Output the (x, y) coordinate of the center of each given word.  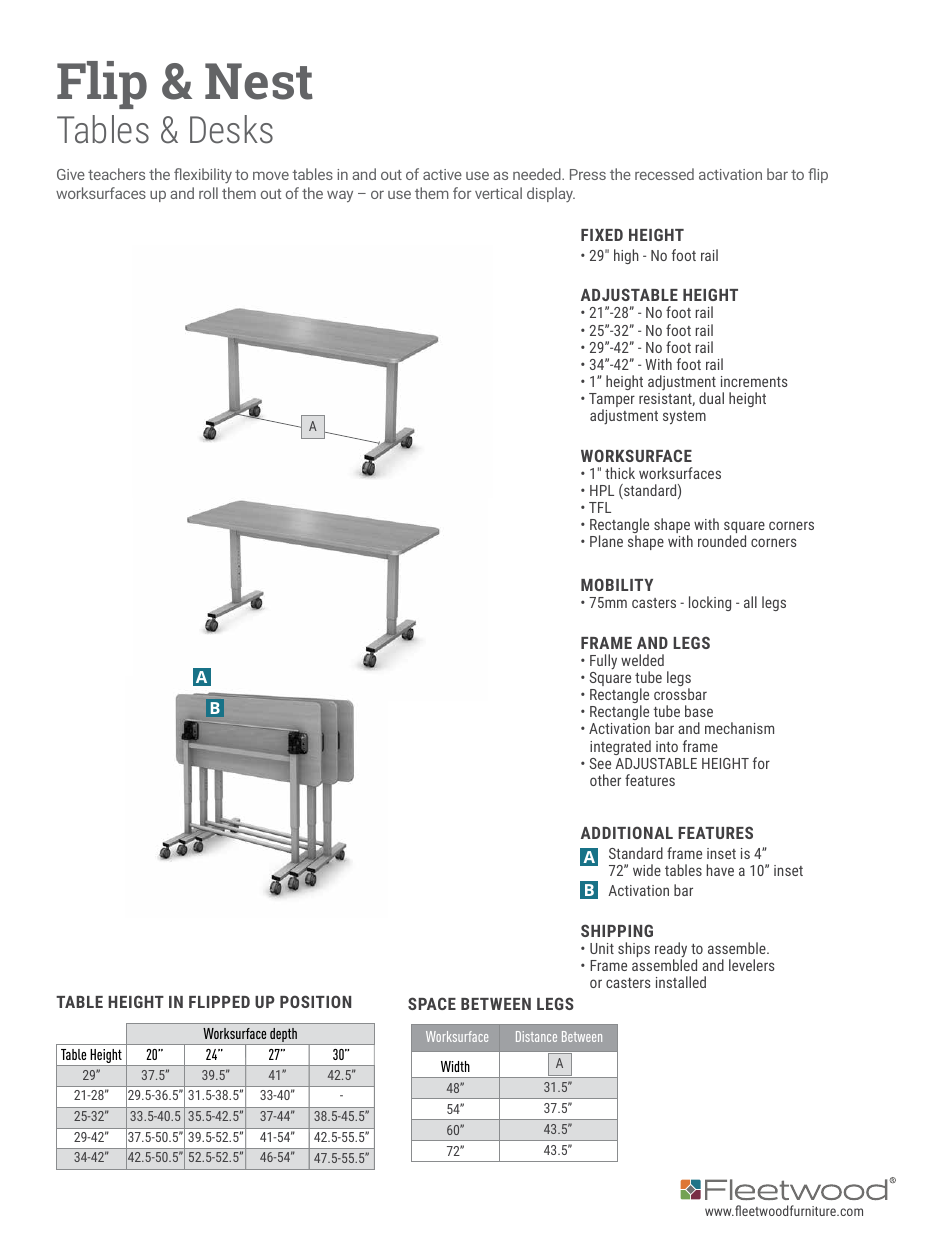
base (699, 711)
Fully (603, 662)
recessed (664, 174)
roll (208, 193)
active (442, 174)
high (626, 256)
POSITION (315, 1001)
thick (620, 473)
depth (284, 1036)
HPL (602, 490)
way (340, 196)
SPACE (432, 1003)
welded (642, 660)
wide (647, 870)
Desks (231, 129)
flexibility (203, 175)
